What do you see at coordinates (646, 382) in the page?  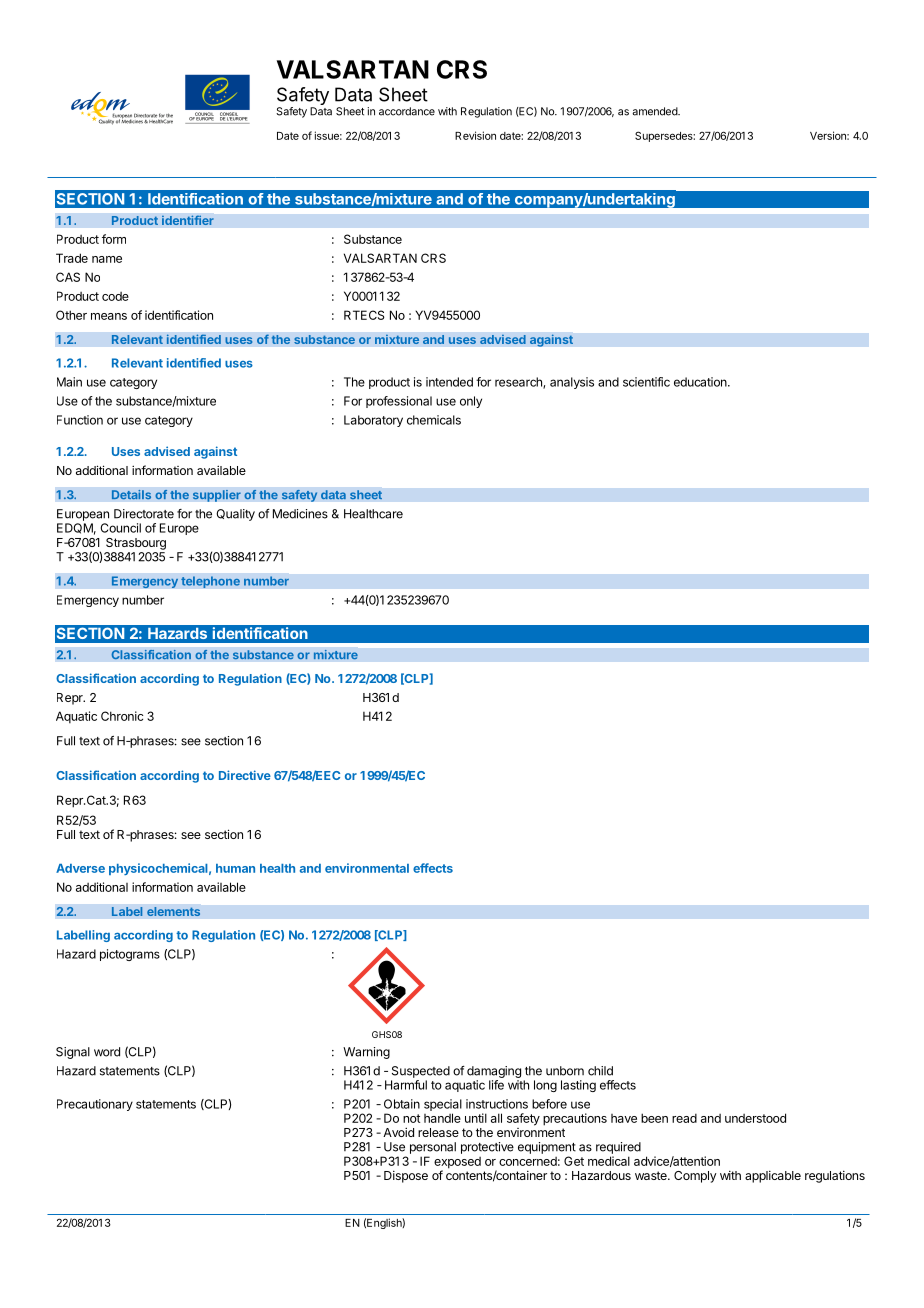 I see `scientific` at bounding box center [646, 382].
